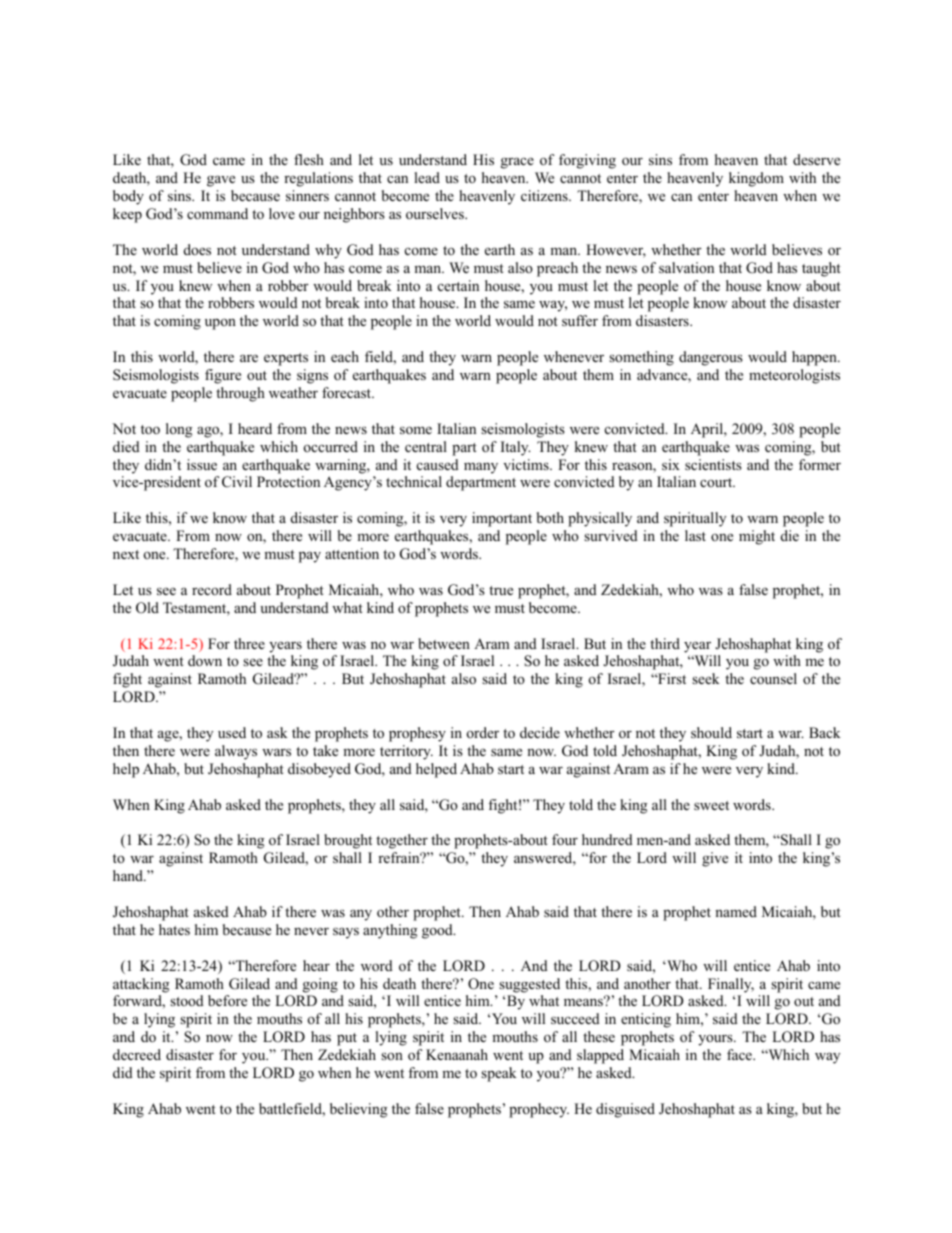 This document has height=1233, width=952. What do you see at coordinates (436, 213) in the document?
I see `ourselves` at bounding box center [436, 213].
